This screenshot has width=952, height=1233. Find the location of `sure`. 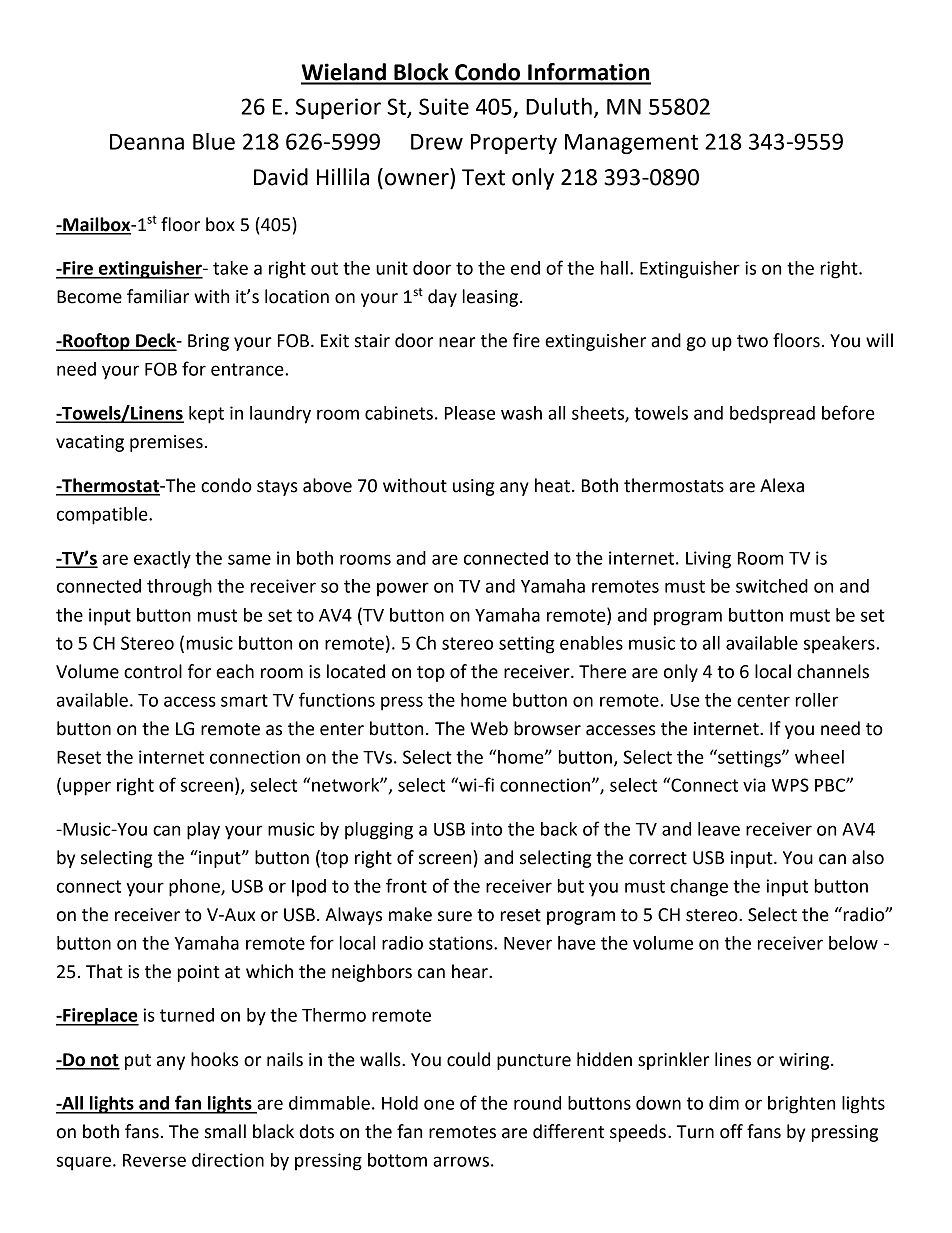

sure is located at coordinates (455, 916).
